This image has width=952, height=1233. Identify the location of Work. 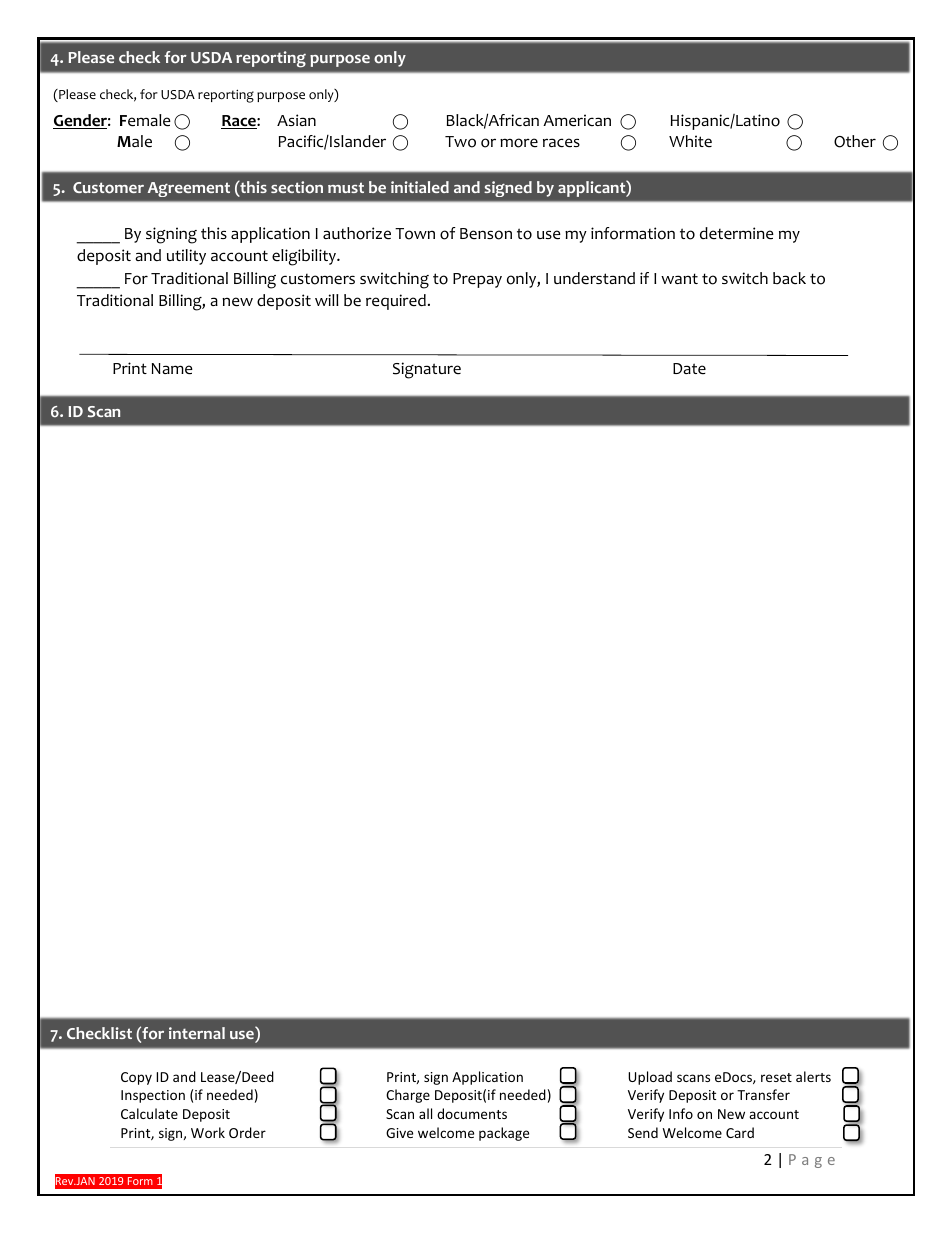
(208, 1132).
